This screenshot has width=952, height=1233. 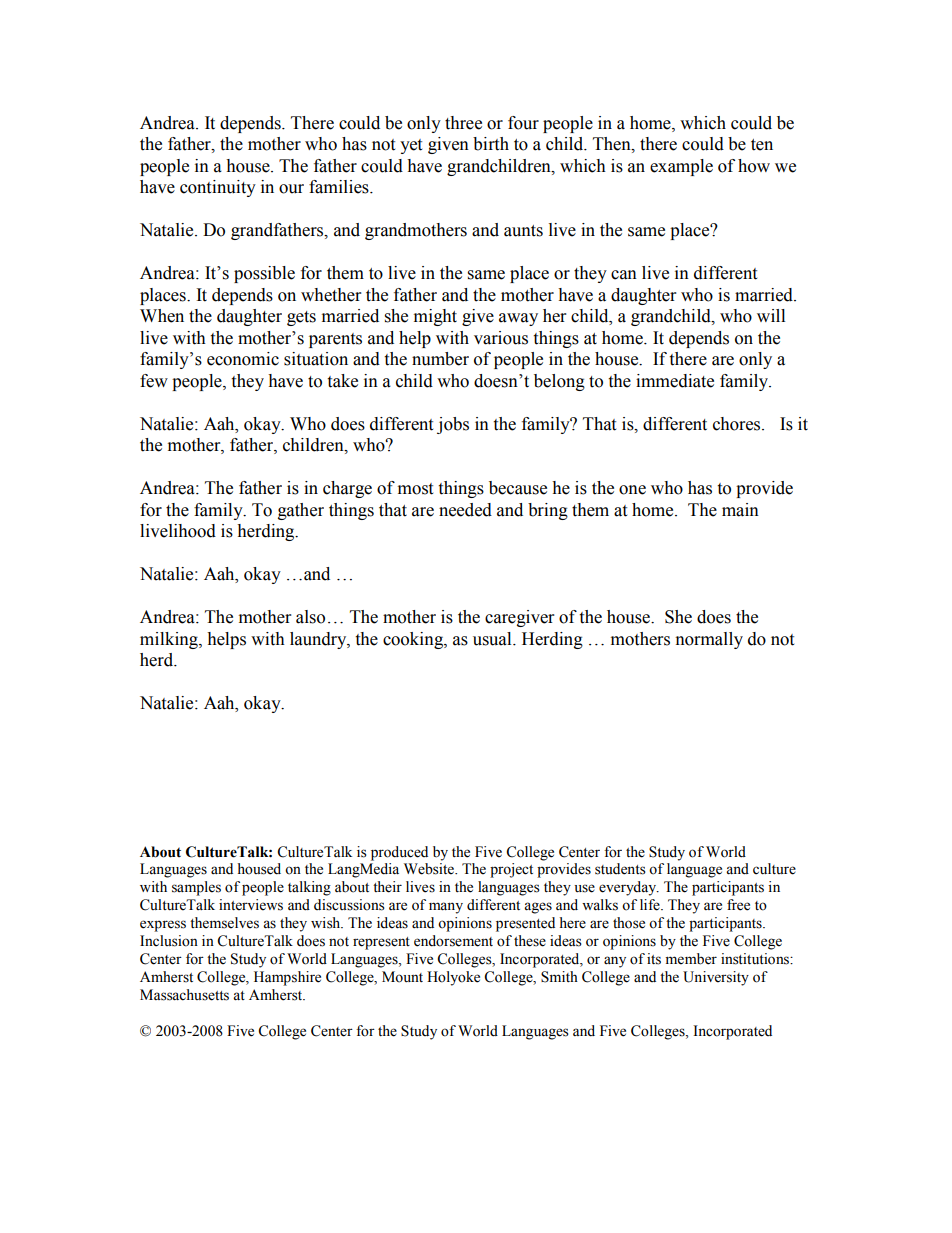 What do you see at coordinates (681, 167) in the screenshot?
I see `example` at bounding box center [681, 167].
